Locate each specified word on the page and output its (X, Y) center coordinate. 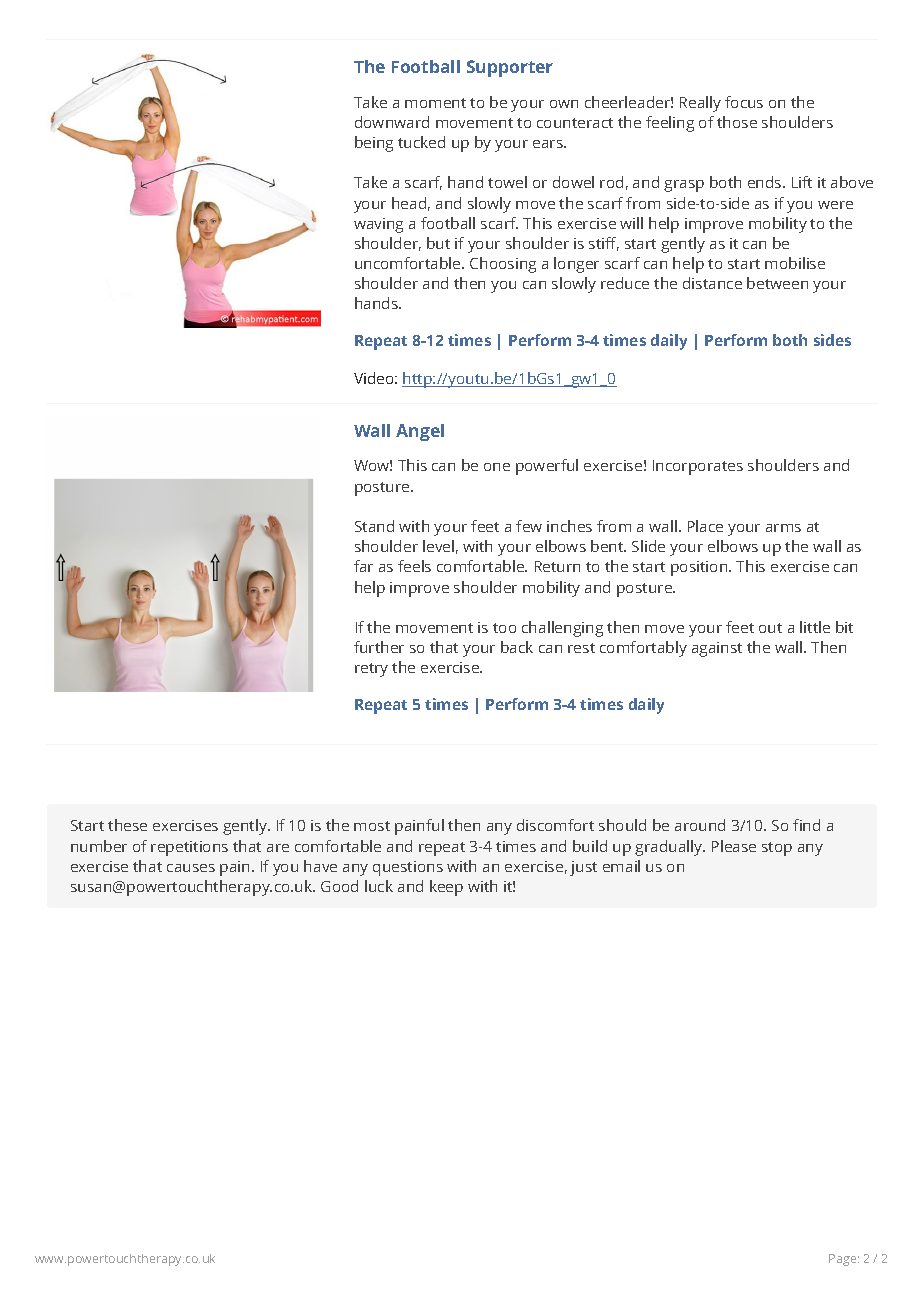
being (374, 144)
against (717, 649)
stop (777, 849)
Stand (374, 526)
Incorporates (698, 467)
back (517, 647)
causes (191, 868)
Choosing (503, 265)
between (777, 283)
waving (378, 225)
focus (744, 102)
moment (435, 103)
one (497, 467)
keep (446, 888)
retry (371, 670)
